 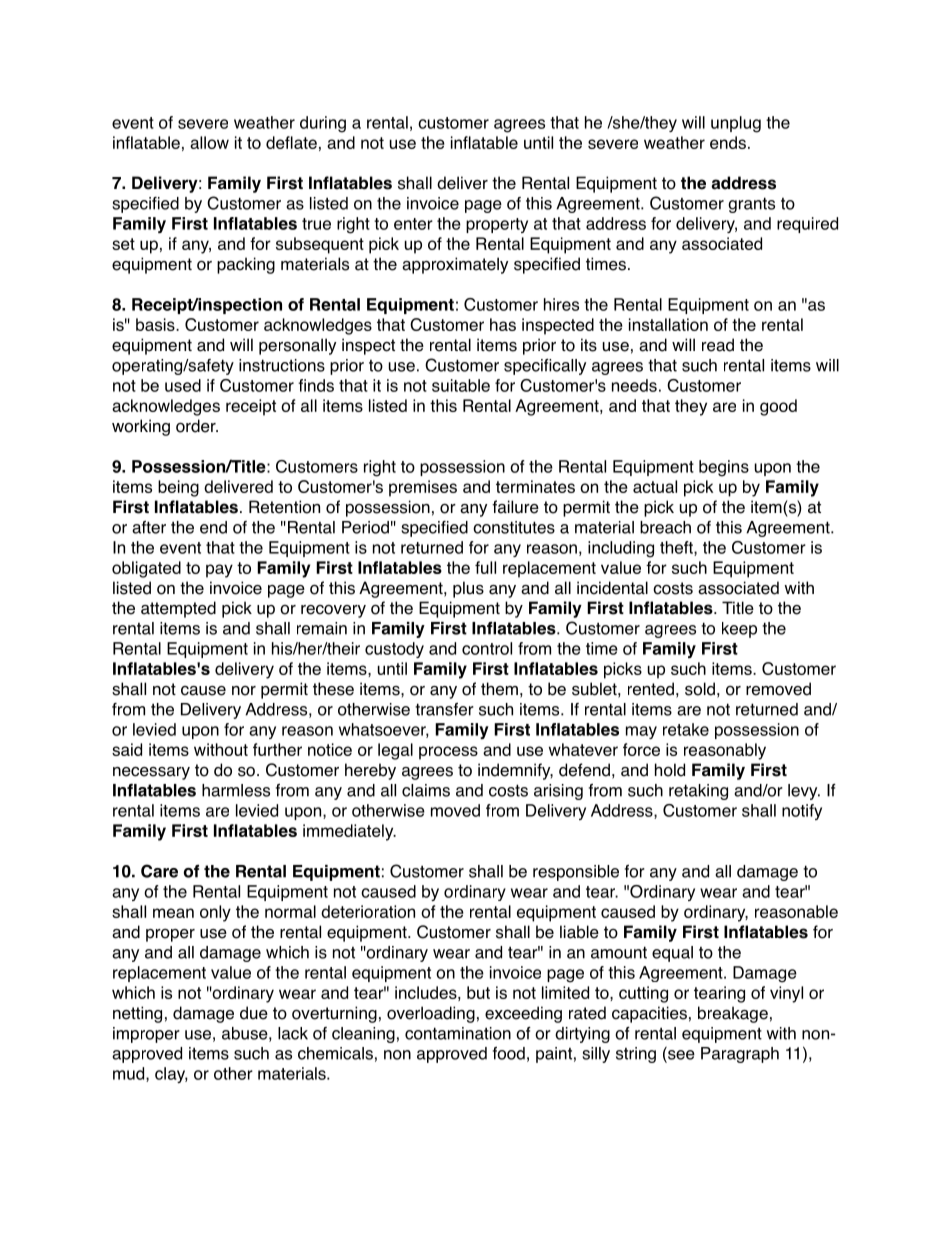 What do you see at coordinates (461, 385) in the page?
I see `suitable` at bounding box center [461, 385].
